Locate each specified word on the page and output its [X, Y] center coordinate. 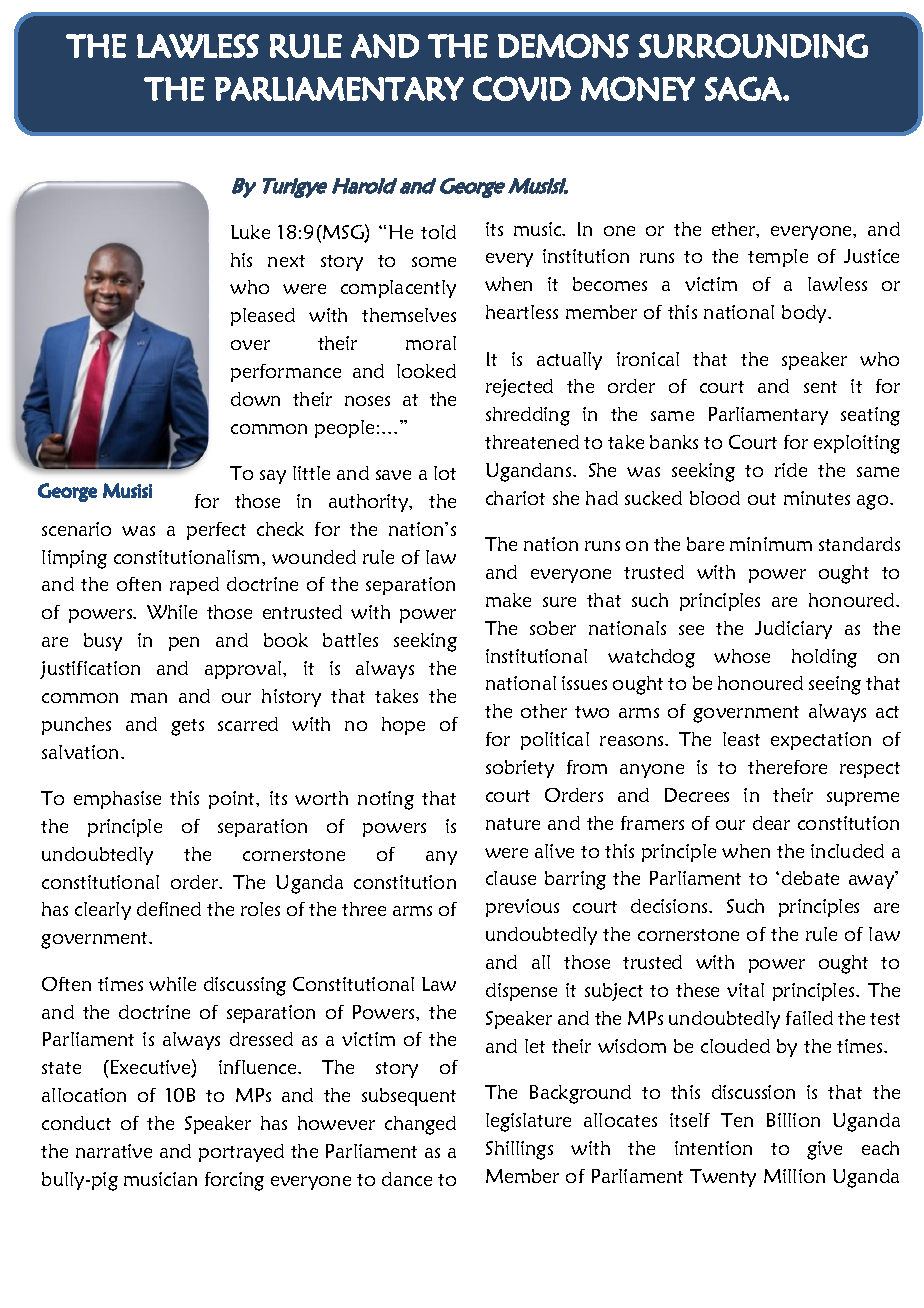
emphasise [117, 800]
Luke [250, 232]
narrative [114, 1151]
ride [791, 470]
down [255, 399]
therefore [787, 767]
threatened [532, 442]
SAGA [744, 88]
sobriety [520, 769]
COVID [522, 88]
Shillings [519, 1150]
